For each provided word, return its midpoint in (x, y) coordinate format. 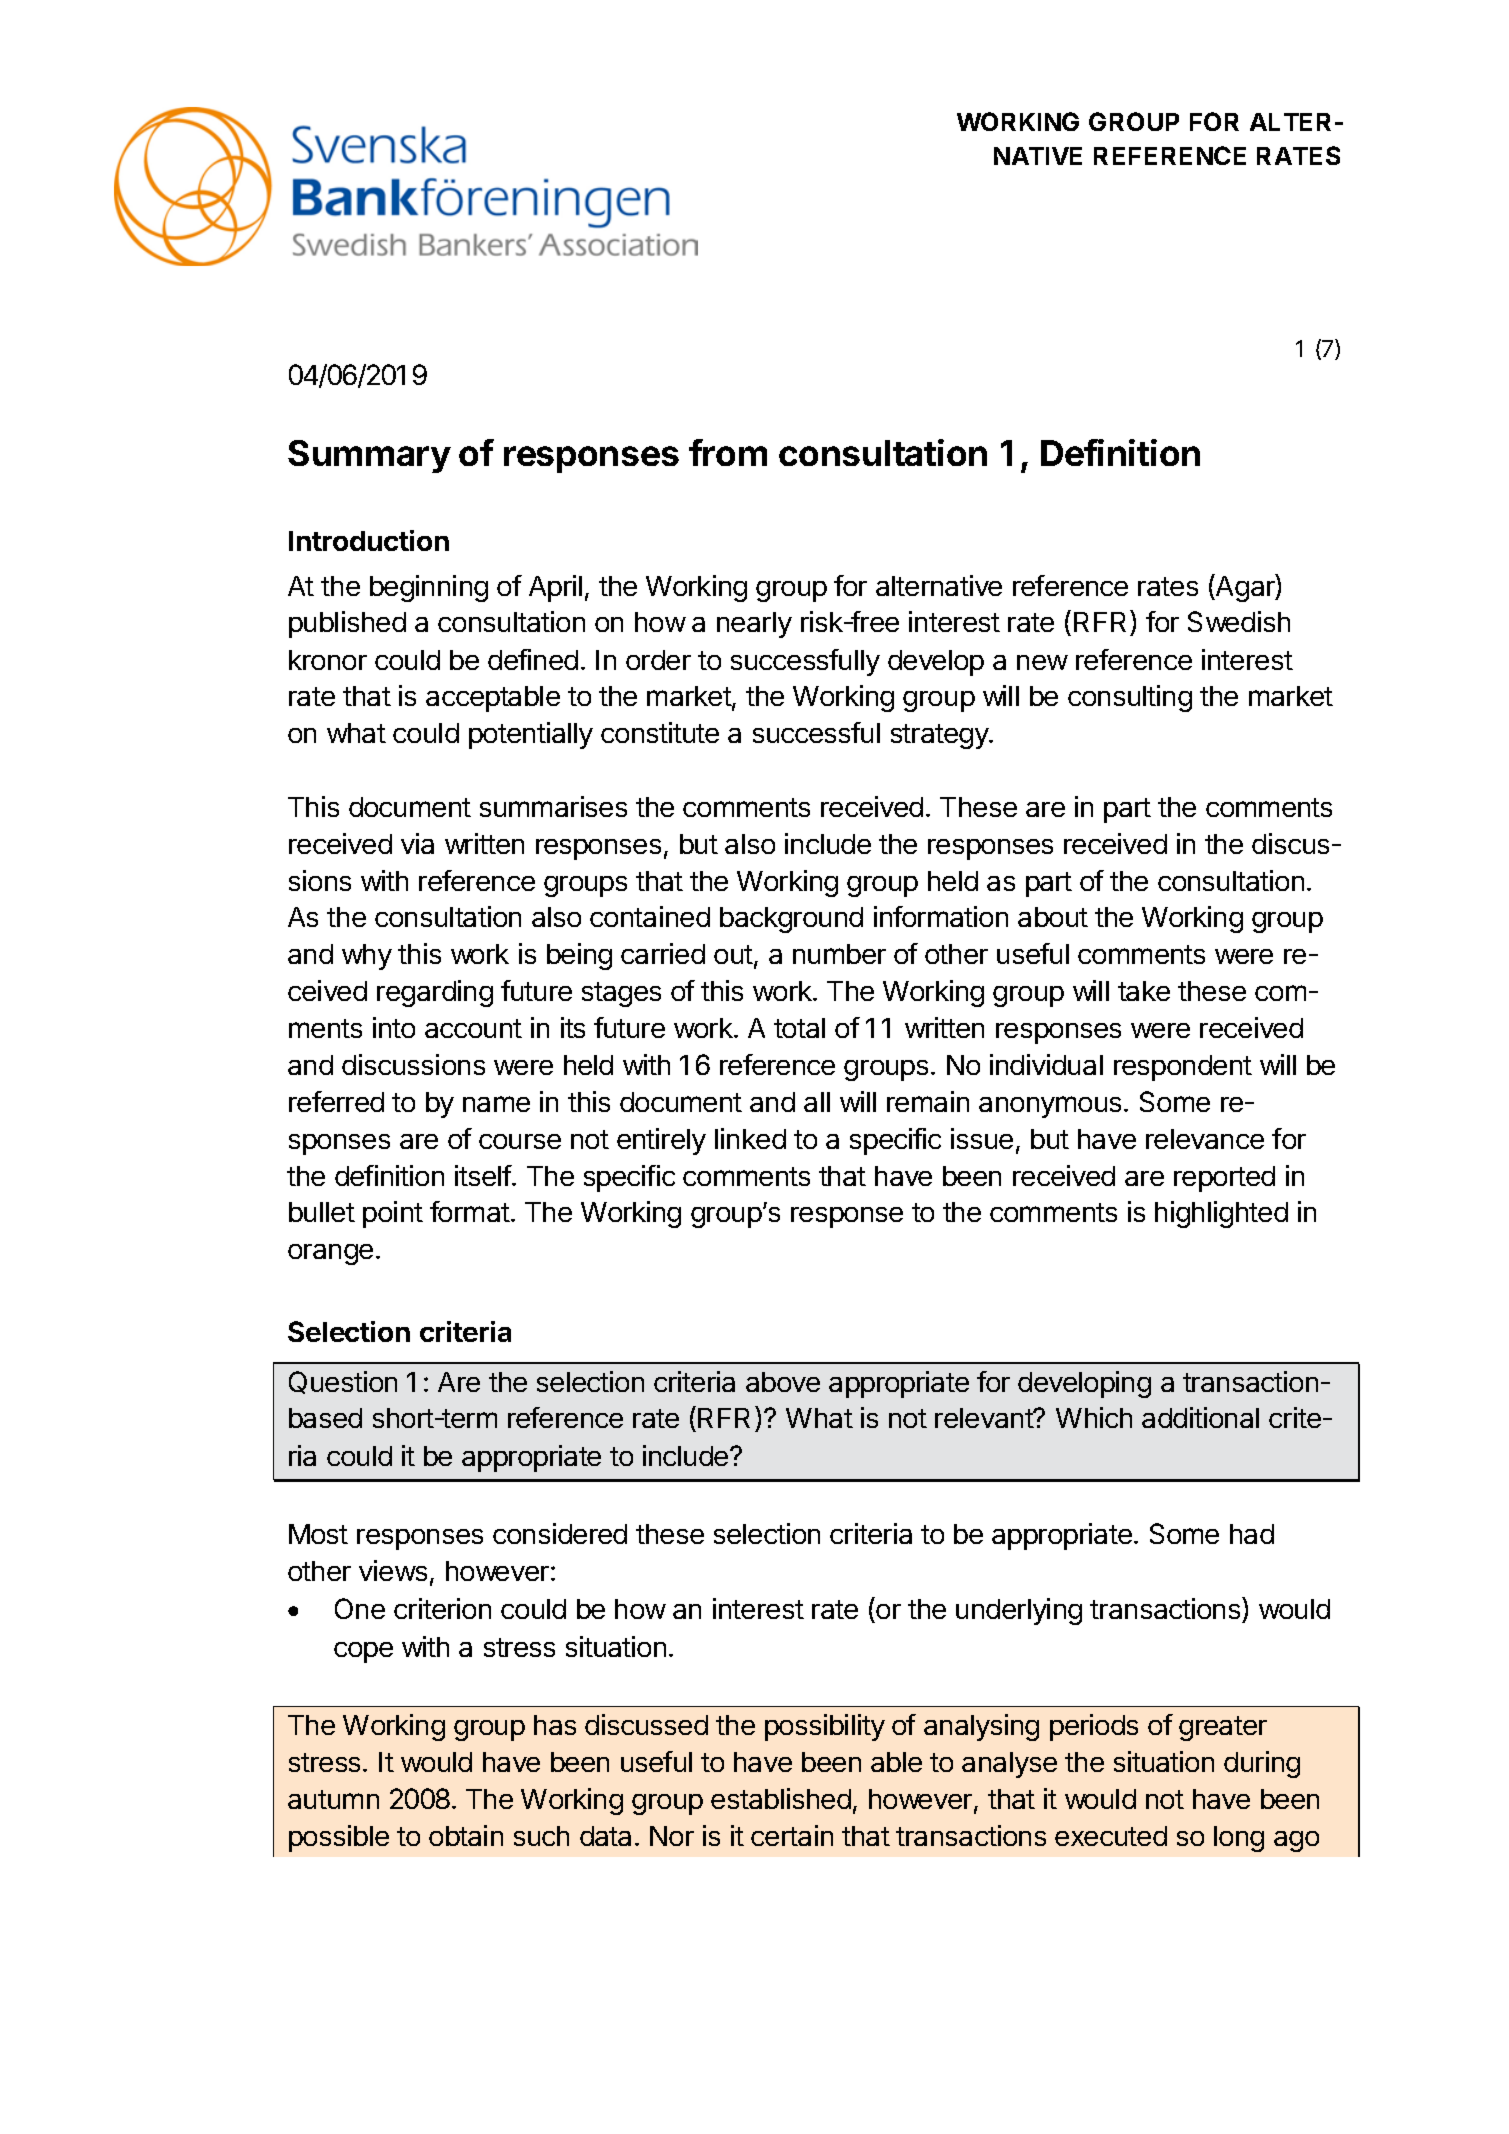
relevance (1205, 1139)
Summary (369, 456)
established (781, 1798)
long (1239, 1839)
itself (484, 1175)
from (728, 452)
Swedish (1239, 621)
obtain (466, 1835)
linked (750, 1138)
